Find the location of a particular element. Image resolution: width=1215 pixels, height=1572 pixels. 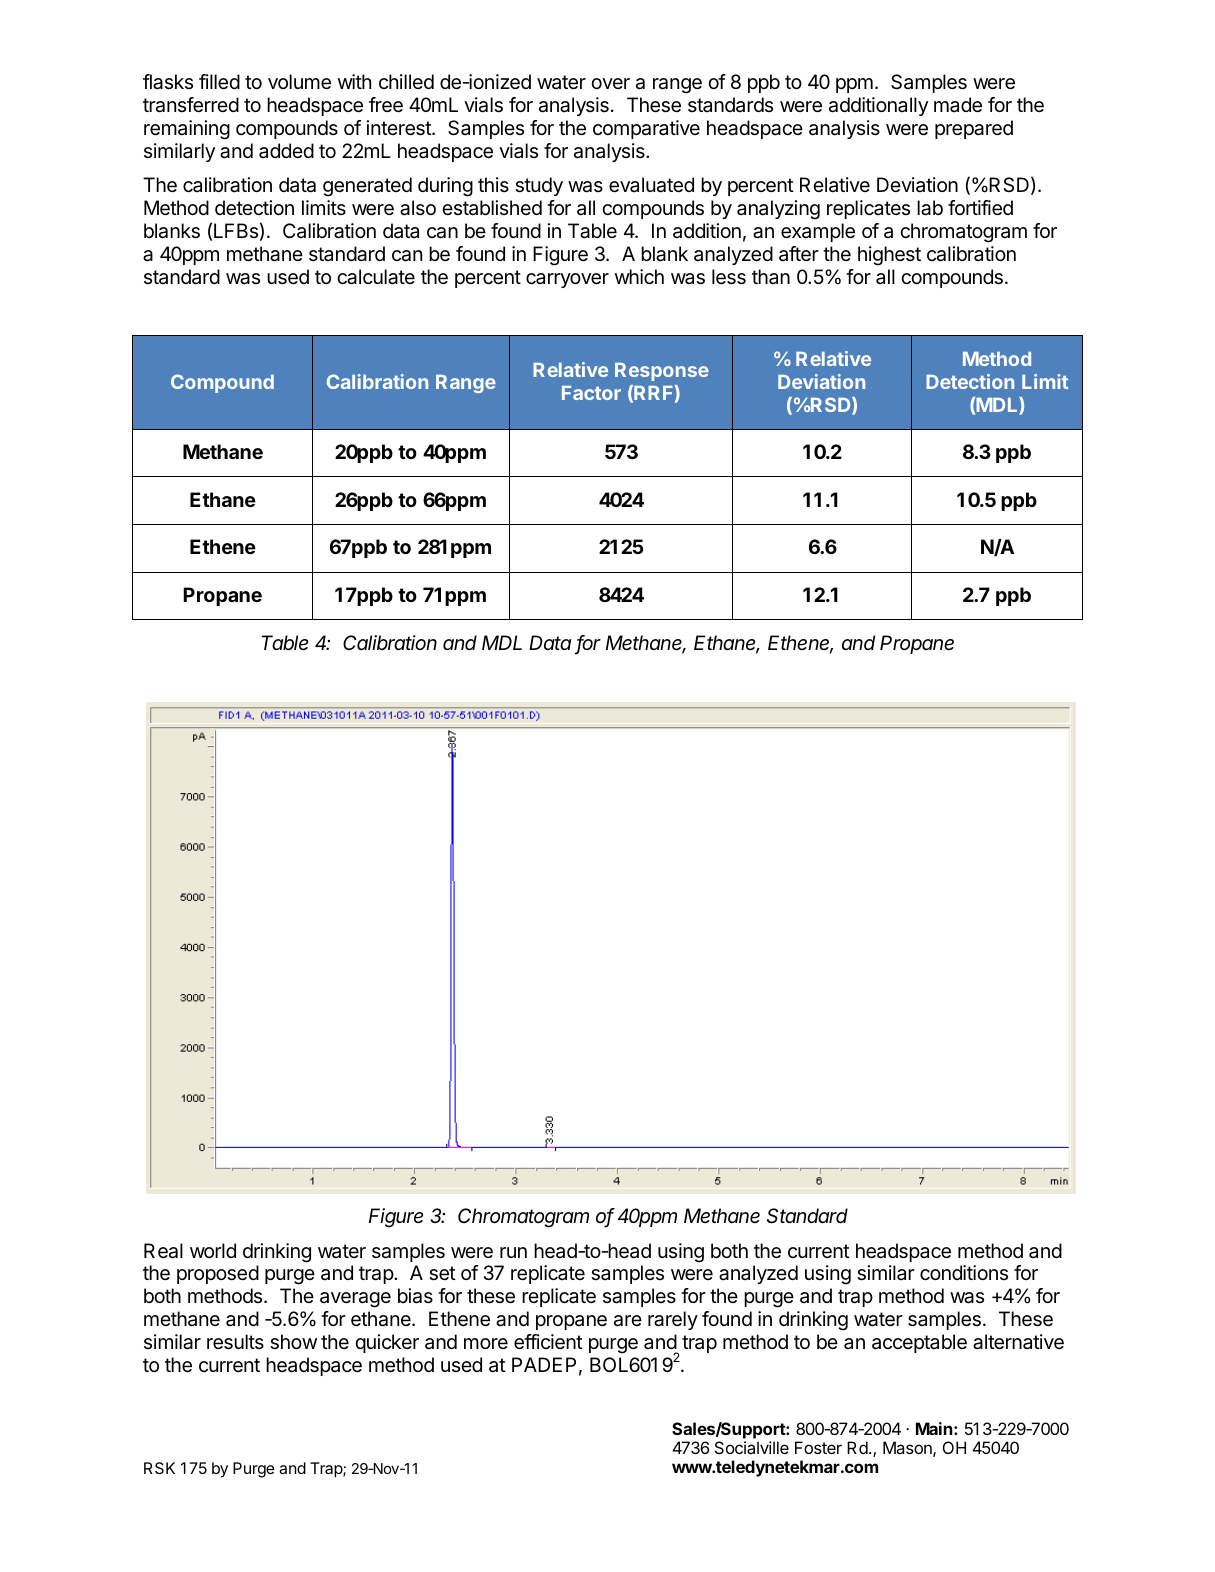

Foster is located at coordinates (818, 1447).
